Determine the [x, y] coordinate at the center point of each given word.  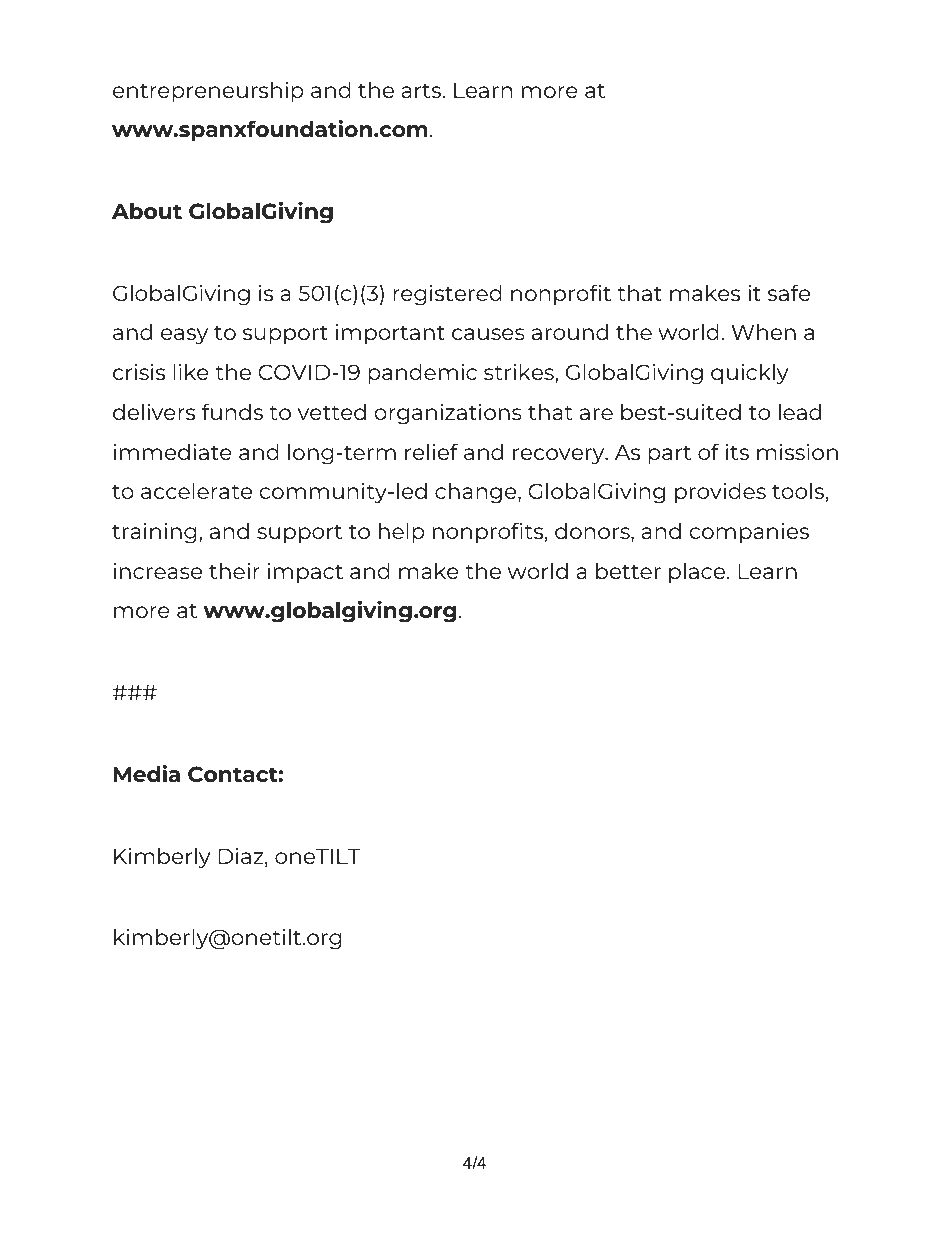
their [234, 571]
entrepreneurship [208, 92]
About [147, 211]
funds [232, 411]
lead [800, 412]
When [763, 332]
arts [422, 91]
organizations [448, 414]
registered [447, 295]
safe [788, 292]
